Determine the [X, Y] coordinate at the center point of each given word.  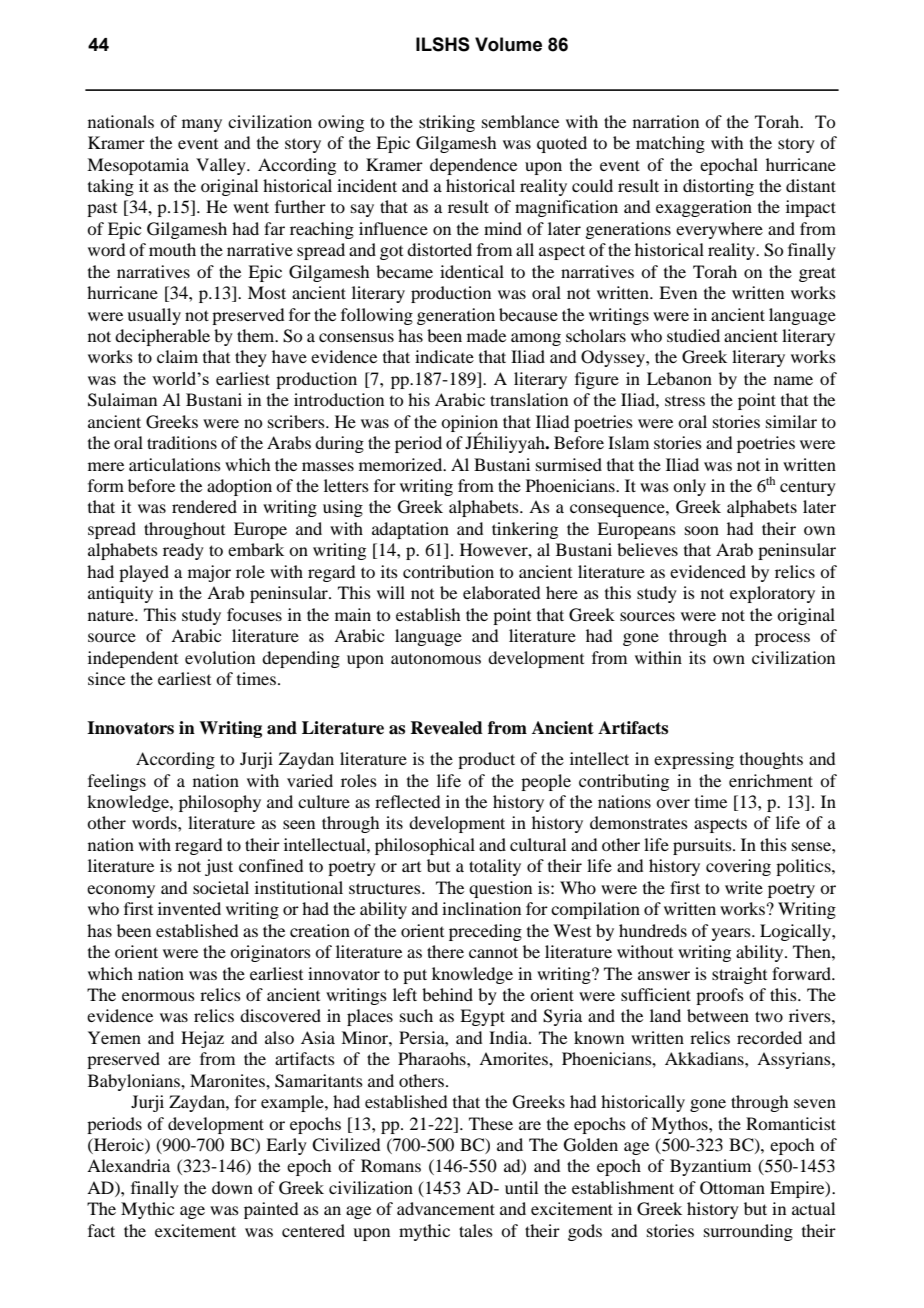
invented [189, 908]
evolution [220, 657]
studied [693, 335]
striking [447, 123]
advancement [446, 1208]
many [202, 125]
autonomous [436, 658]
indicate [444, 356]
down [232, 1187]
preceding [485, 932]
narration [666, 121]
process [782, 639]
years [732, 934]
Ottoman [732, 1188]
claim [177, 356]
